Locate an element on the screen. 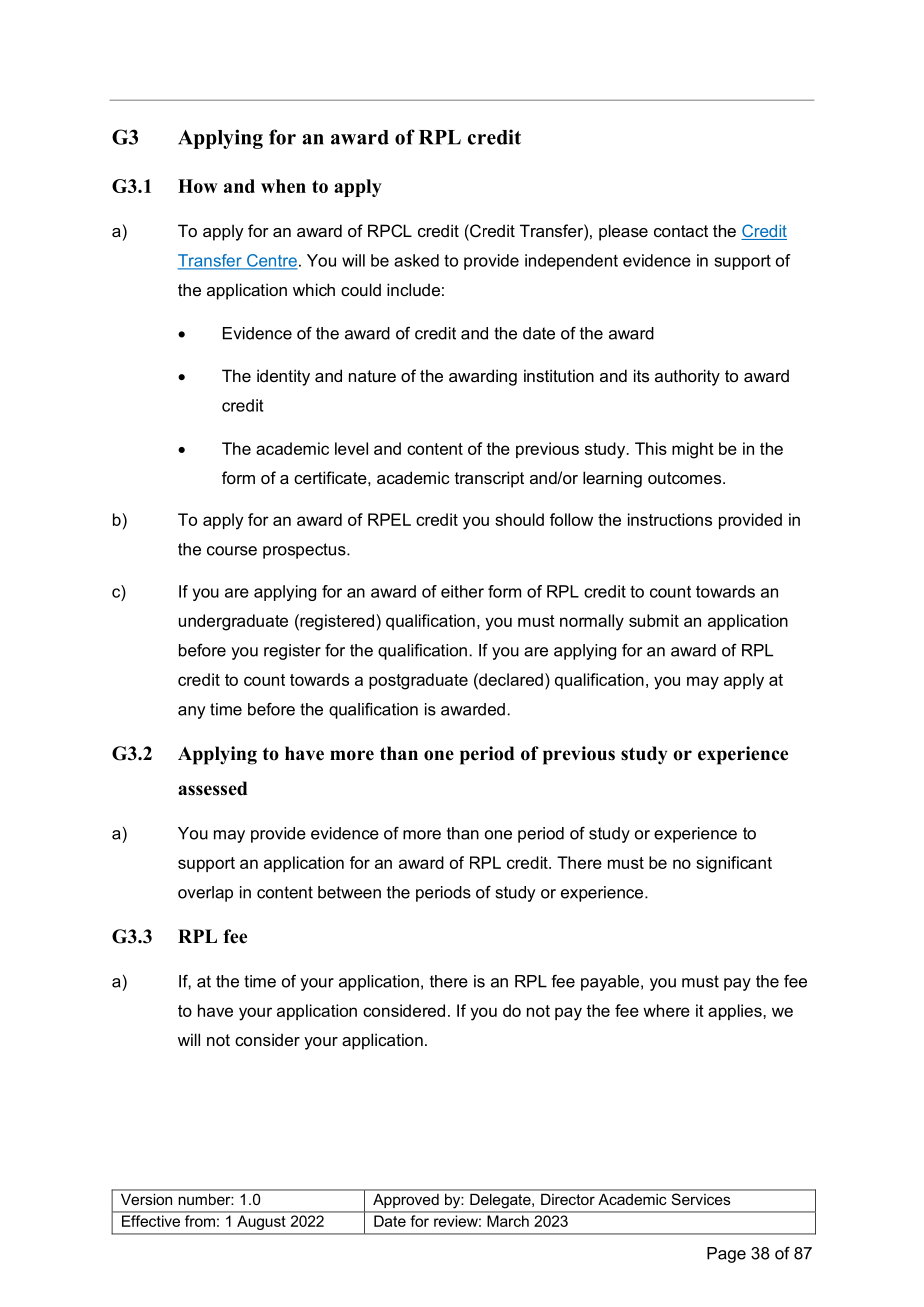 This screenshot has width=924, height=1307. postgraduate is located at coordinates (418, 681).
